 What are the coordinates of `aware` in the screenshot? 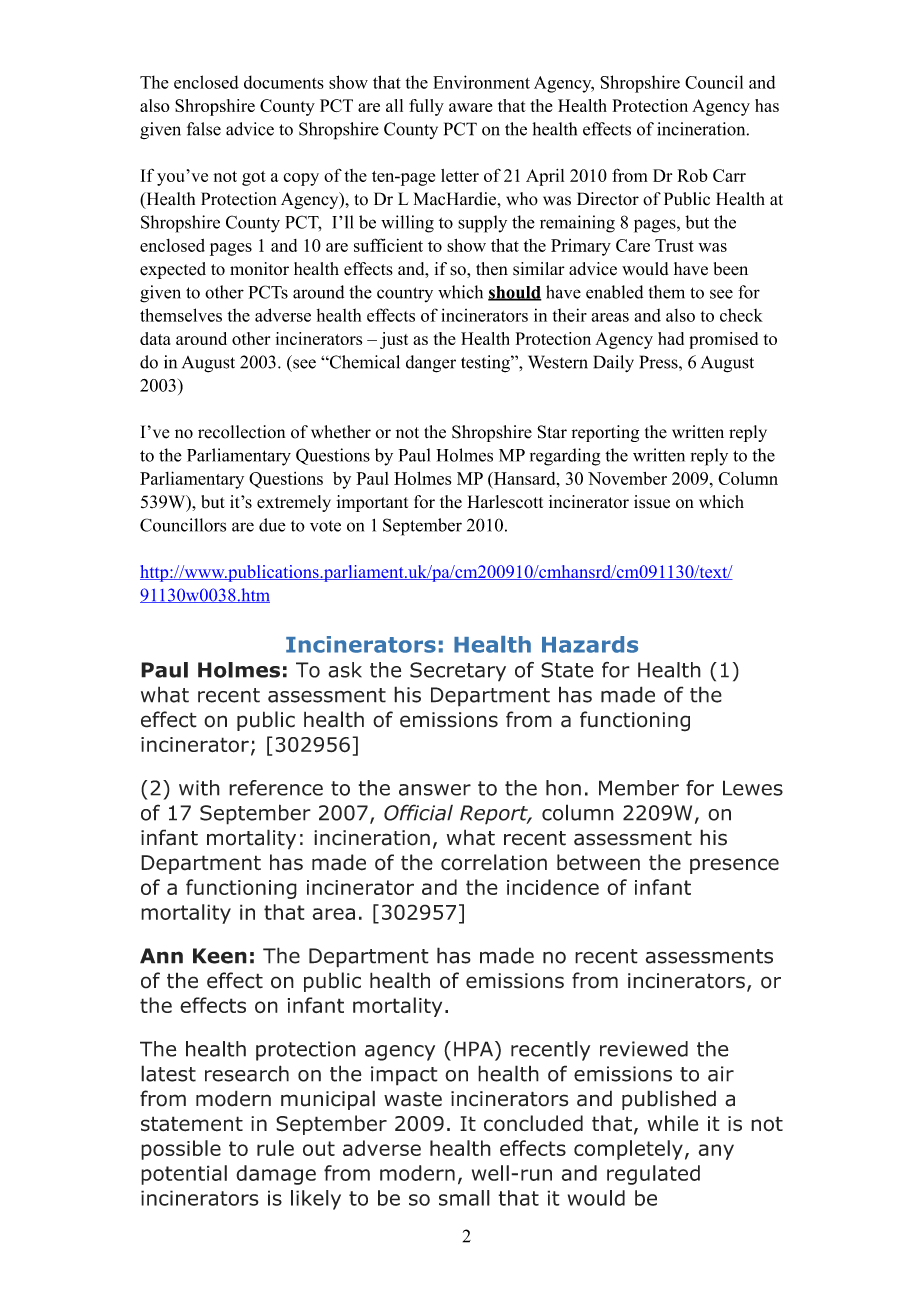 It's located at (470, 107).
